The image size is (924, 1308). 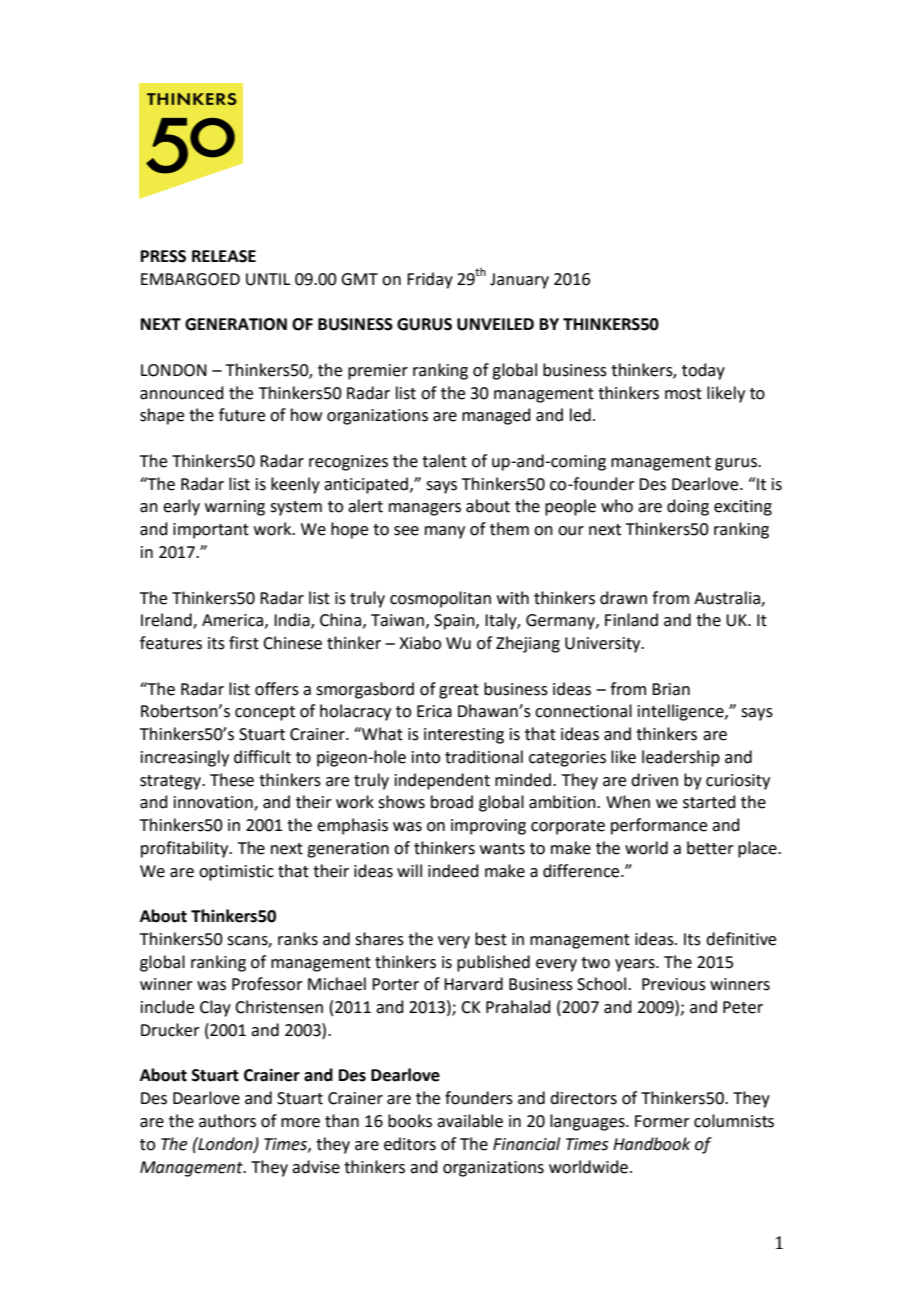 What do you see at coordinates (298, 939) in the screenshot?
I see `ranks` at bounding box center [298, 939].
